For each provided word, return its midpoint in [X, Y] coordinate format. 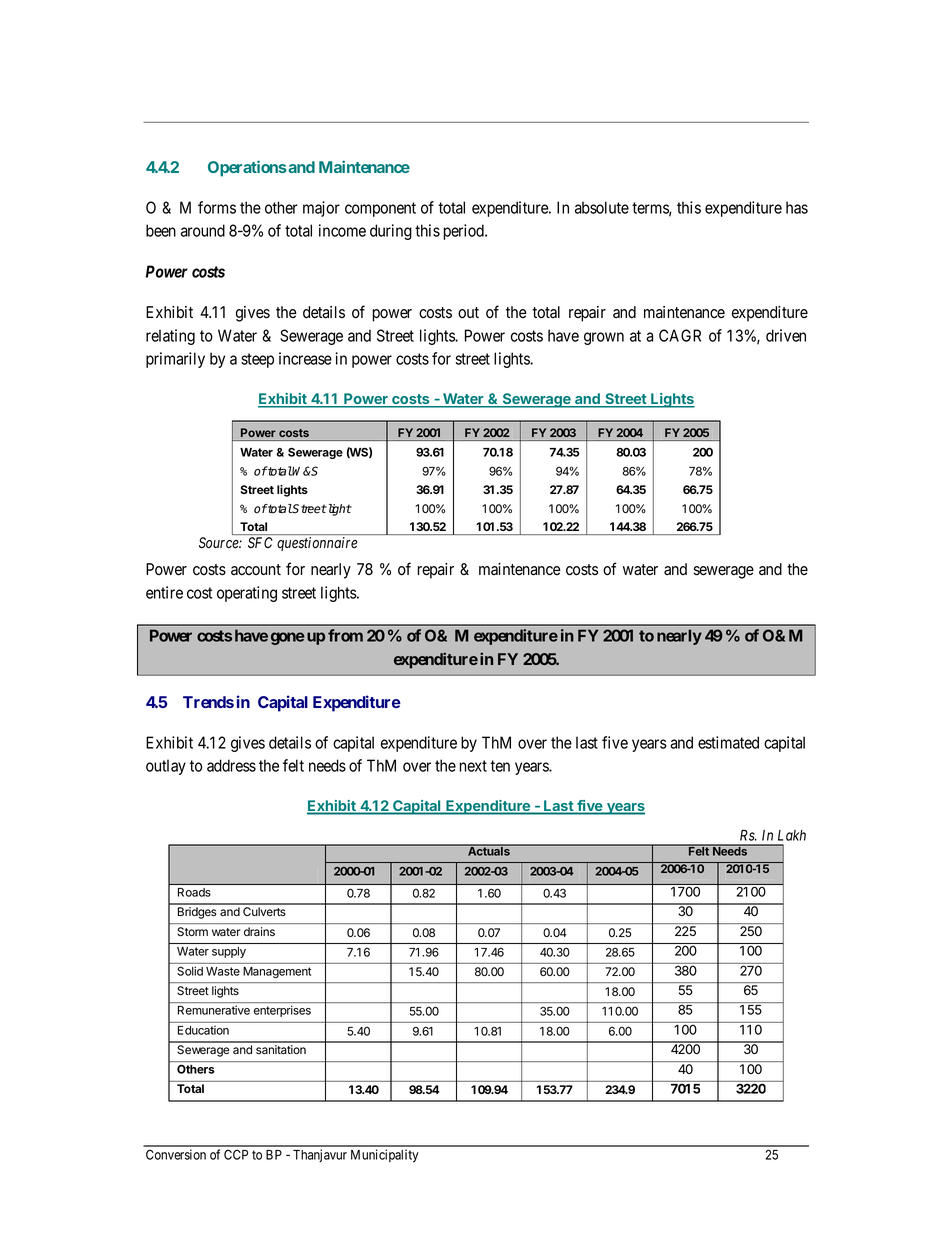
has [797, 207]
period [464, 232]
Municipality [385, 1156]
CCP [236, 1154]
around [203, 230]
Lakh [792, 835]
